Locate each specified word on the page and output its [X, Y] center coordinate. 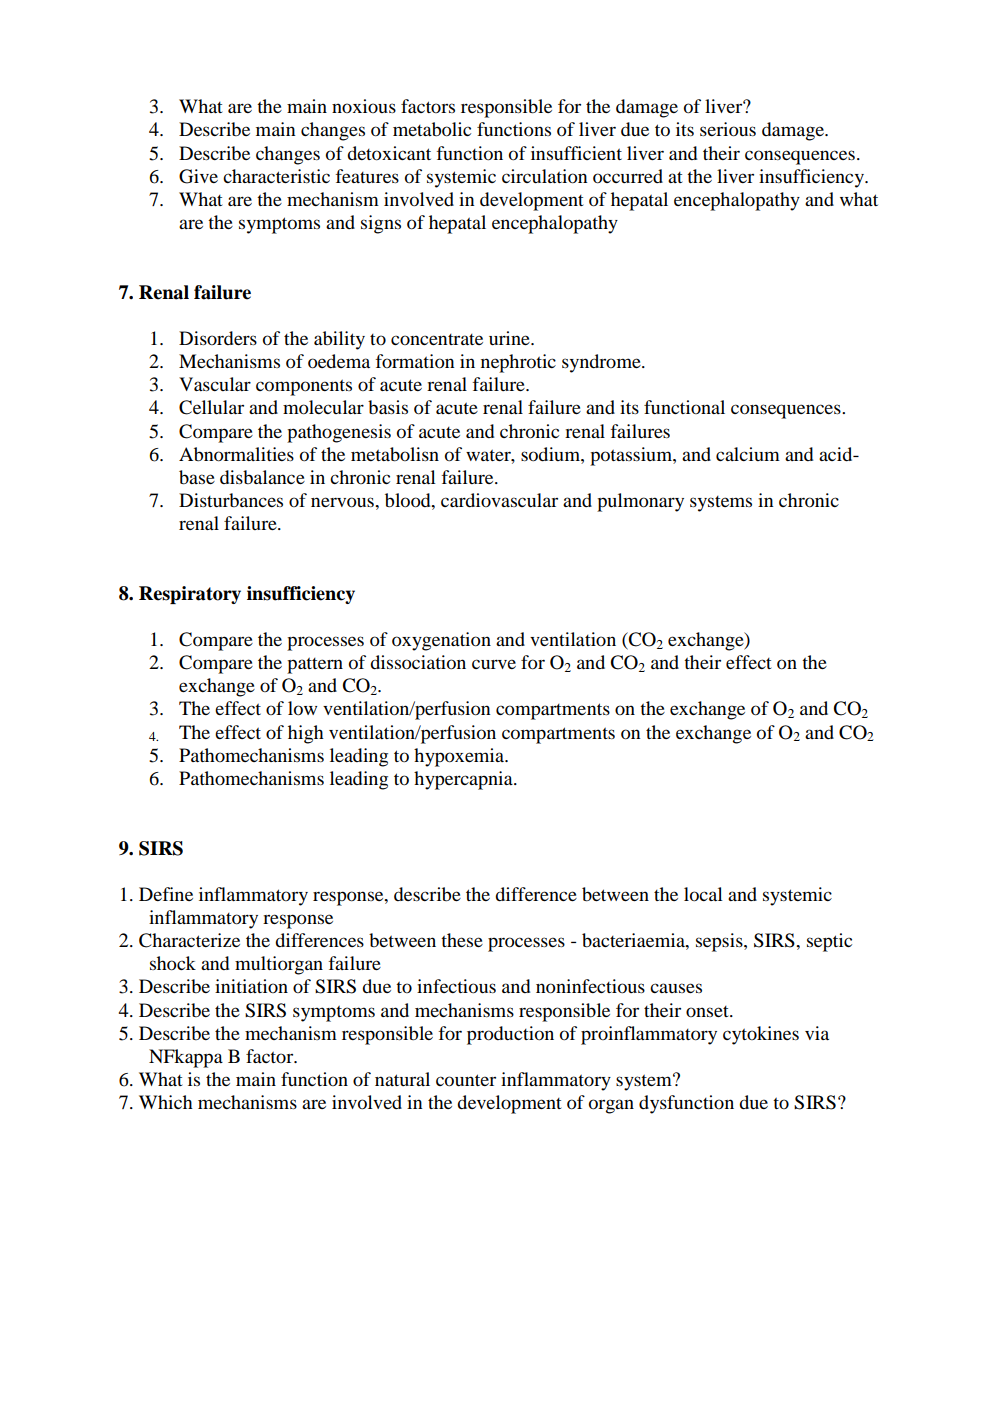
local [703, 894]
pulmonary [640, 502]
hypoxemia [460, 757]
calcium [748, 454]
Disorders [218, 338]
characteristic [276, 176]
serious [728, 129]
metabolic [432, 129]
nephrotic [518, 363]
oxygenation [441, 641]
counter [466, 1080]
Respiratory [190, 595]
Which [166, 1102]
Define [166, 894]
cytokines [761, 1035]
